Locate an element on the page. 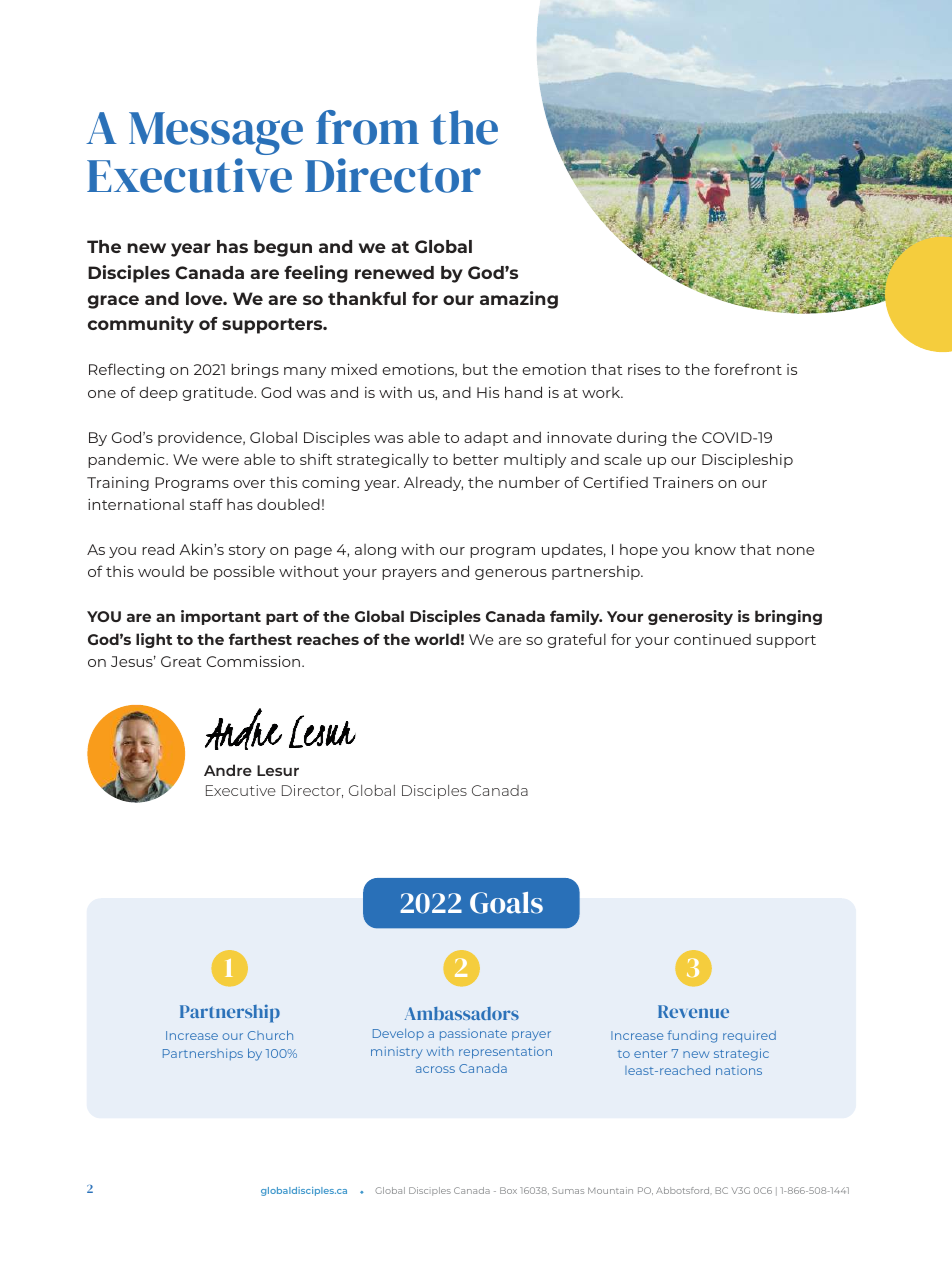 The width and height of the page is (952, 1270). Trainers is located at coordinates (683, 482).
